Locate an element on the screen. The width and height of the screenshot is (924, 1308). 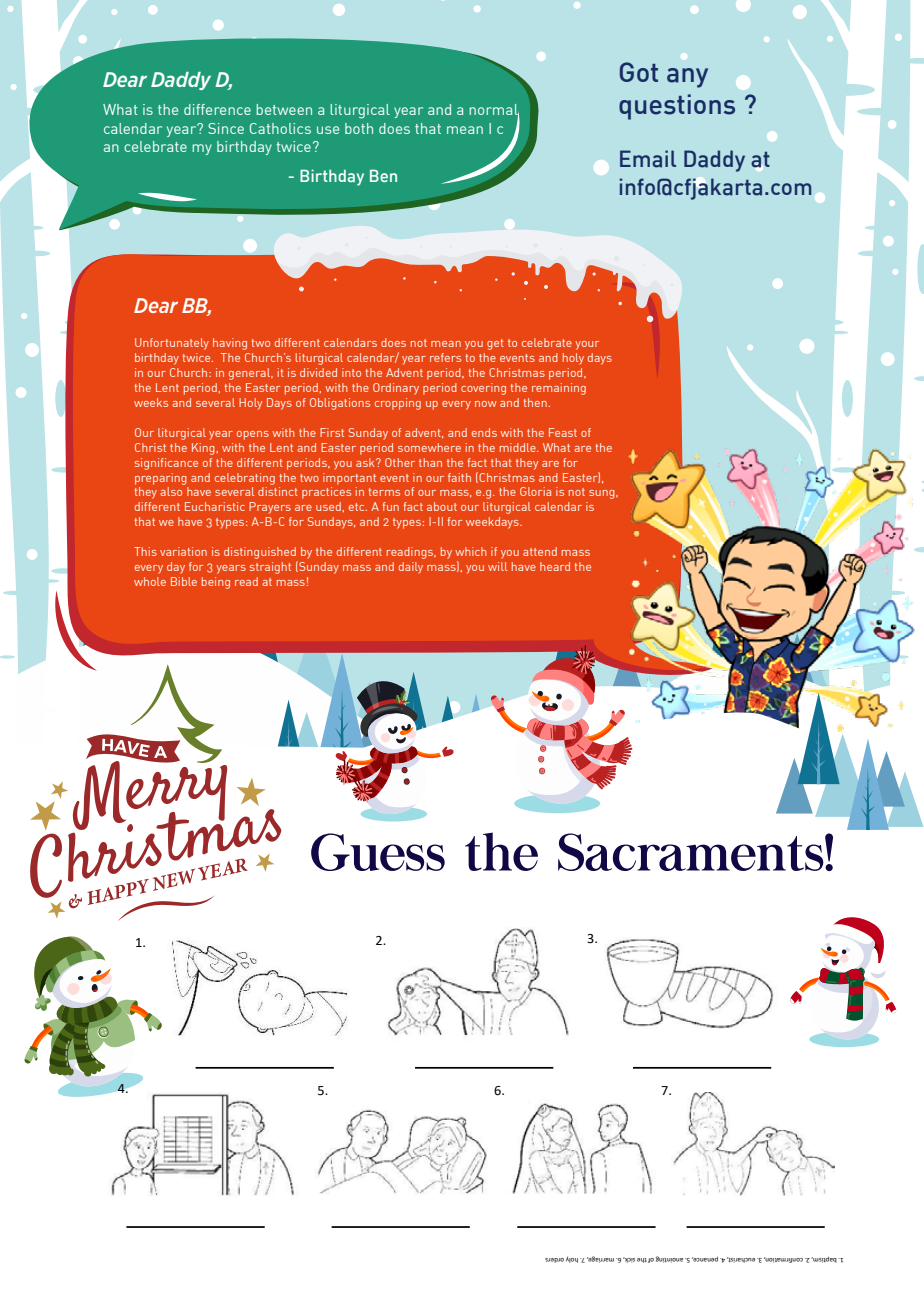
having is located at coordinates (230, 344).
